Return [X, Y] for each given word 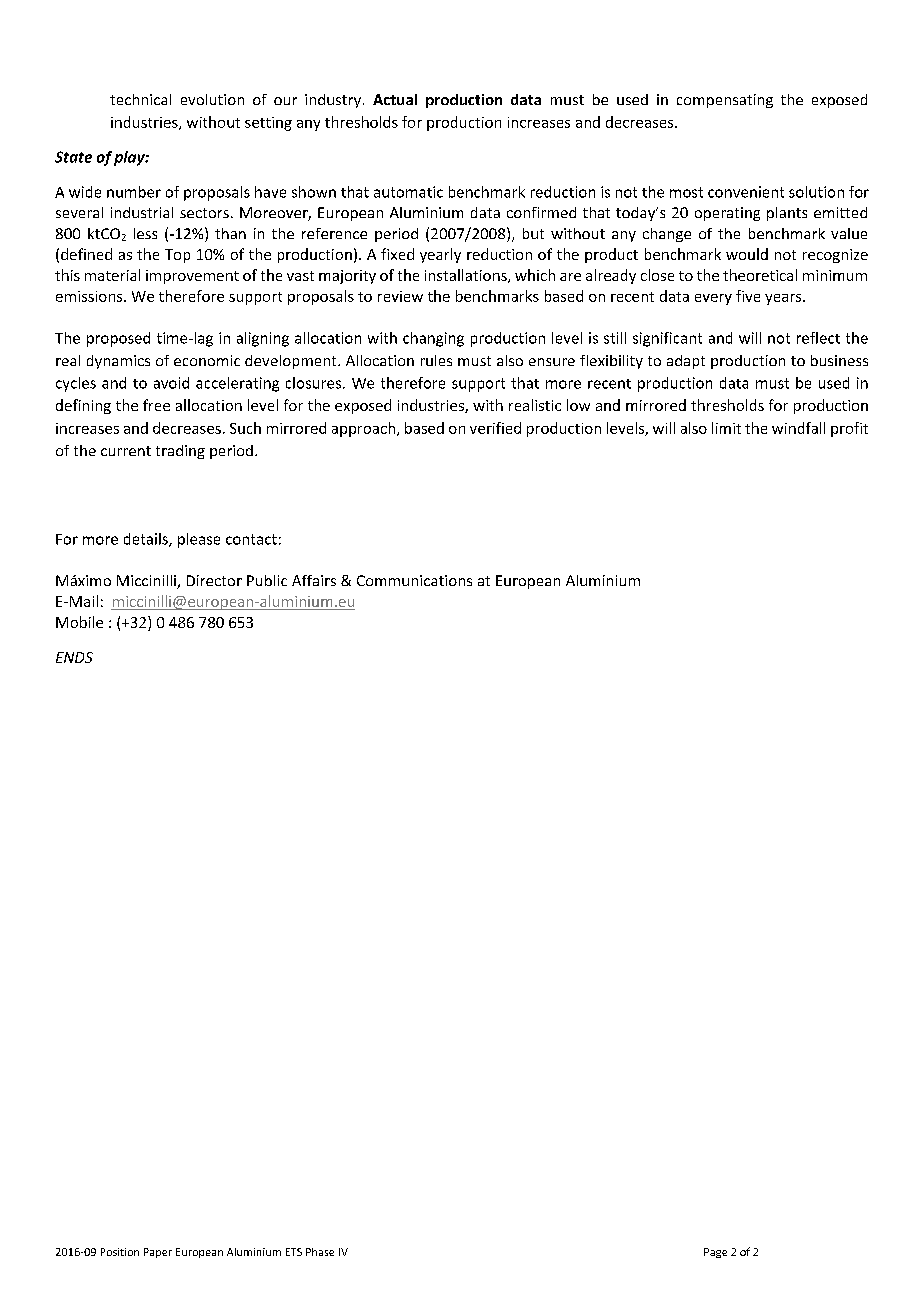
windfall [798, 428]
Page [715, 1253]
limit [726, 428]
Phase [320, 1252]
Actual [395, 99]
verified [495, 428]
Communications [414, 580]
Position [120, 1252]
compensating [725, 101]
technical [140, 99]
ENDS [74, 657]
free [156, 405]
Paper [158, 1253]
